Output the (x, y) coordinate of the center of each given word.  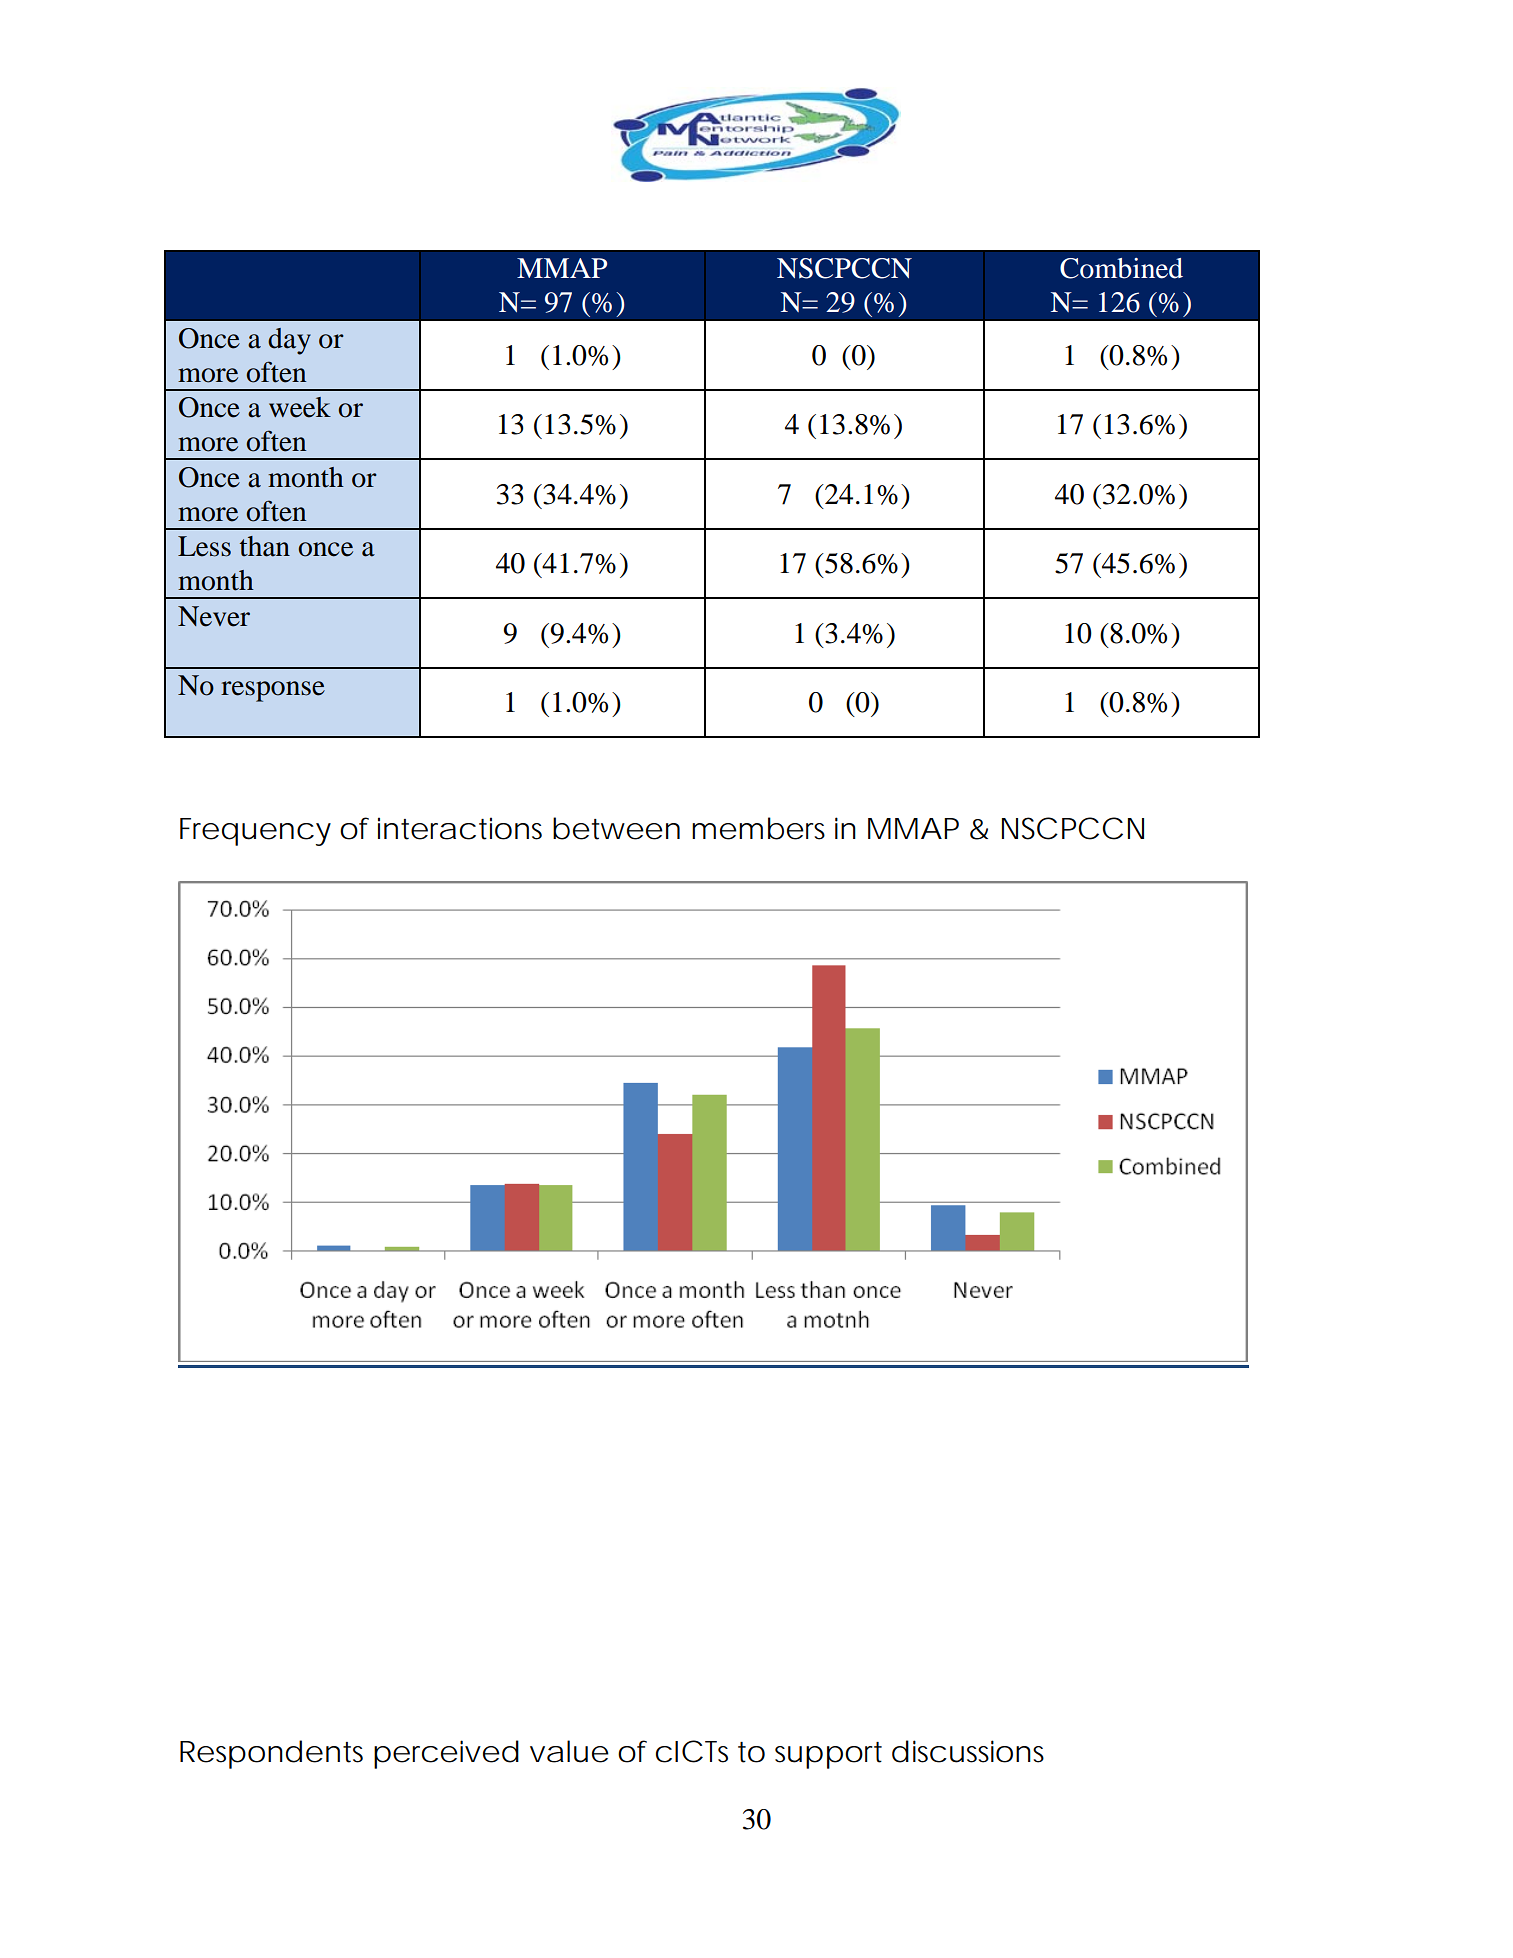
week (300, 407)
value (569, 1751)
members (758, 828)
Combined (1121, 268)
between (616, 828)
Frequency (255, 832)
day (289, 341)
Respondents (271, 1754)
